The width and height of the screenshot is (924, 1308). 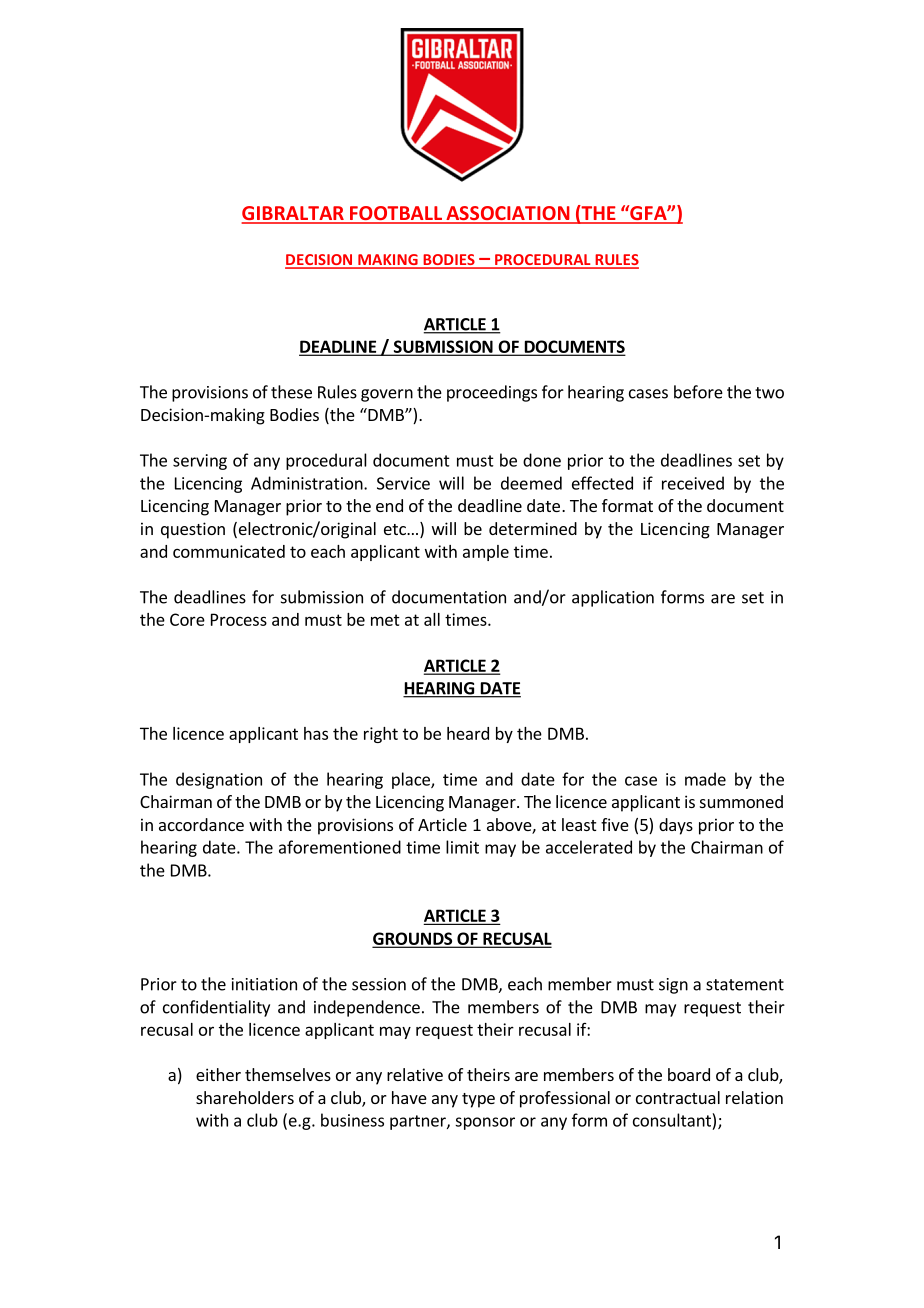 I want to click on GIBRALTAR, so click(x=293, y=214).
